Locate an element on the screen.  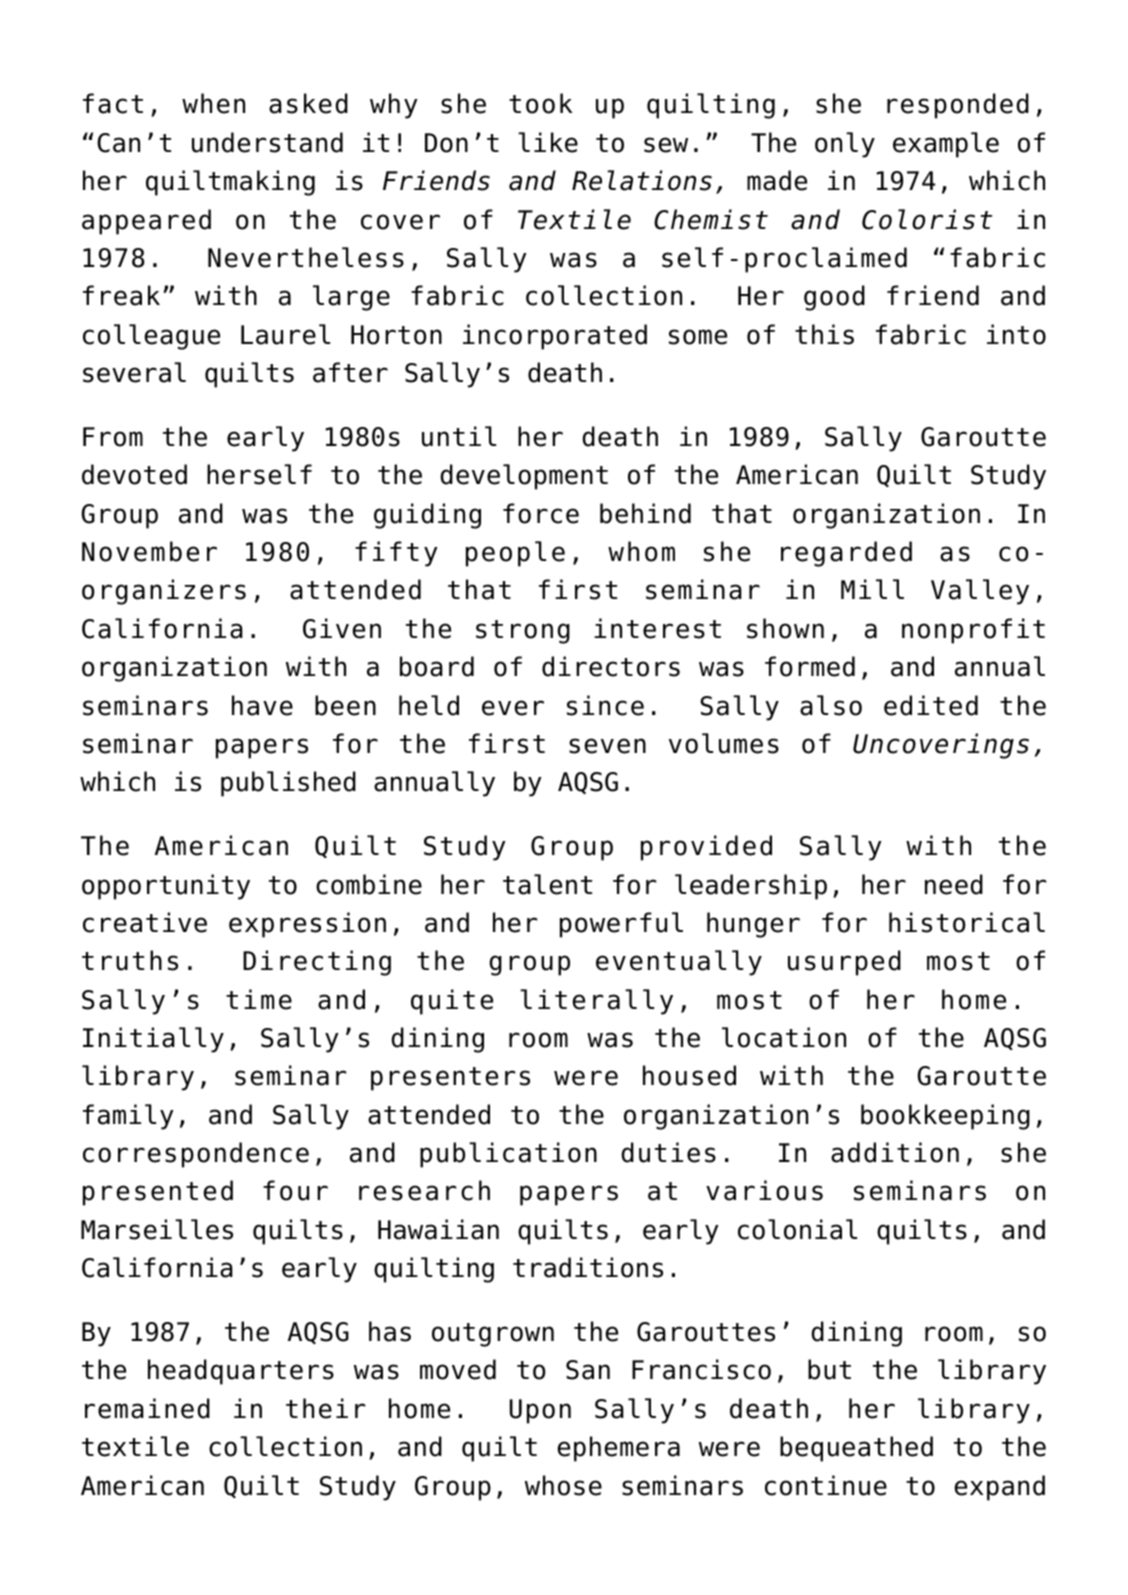
remained is located at coordinates (147, 1408).
